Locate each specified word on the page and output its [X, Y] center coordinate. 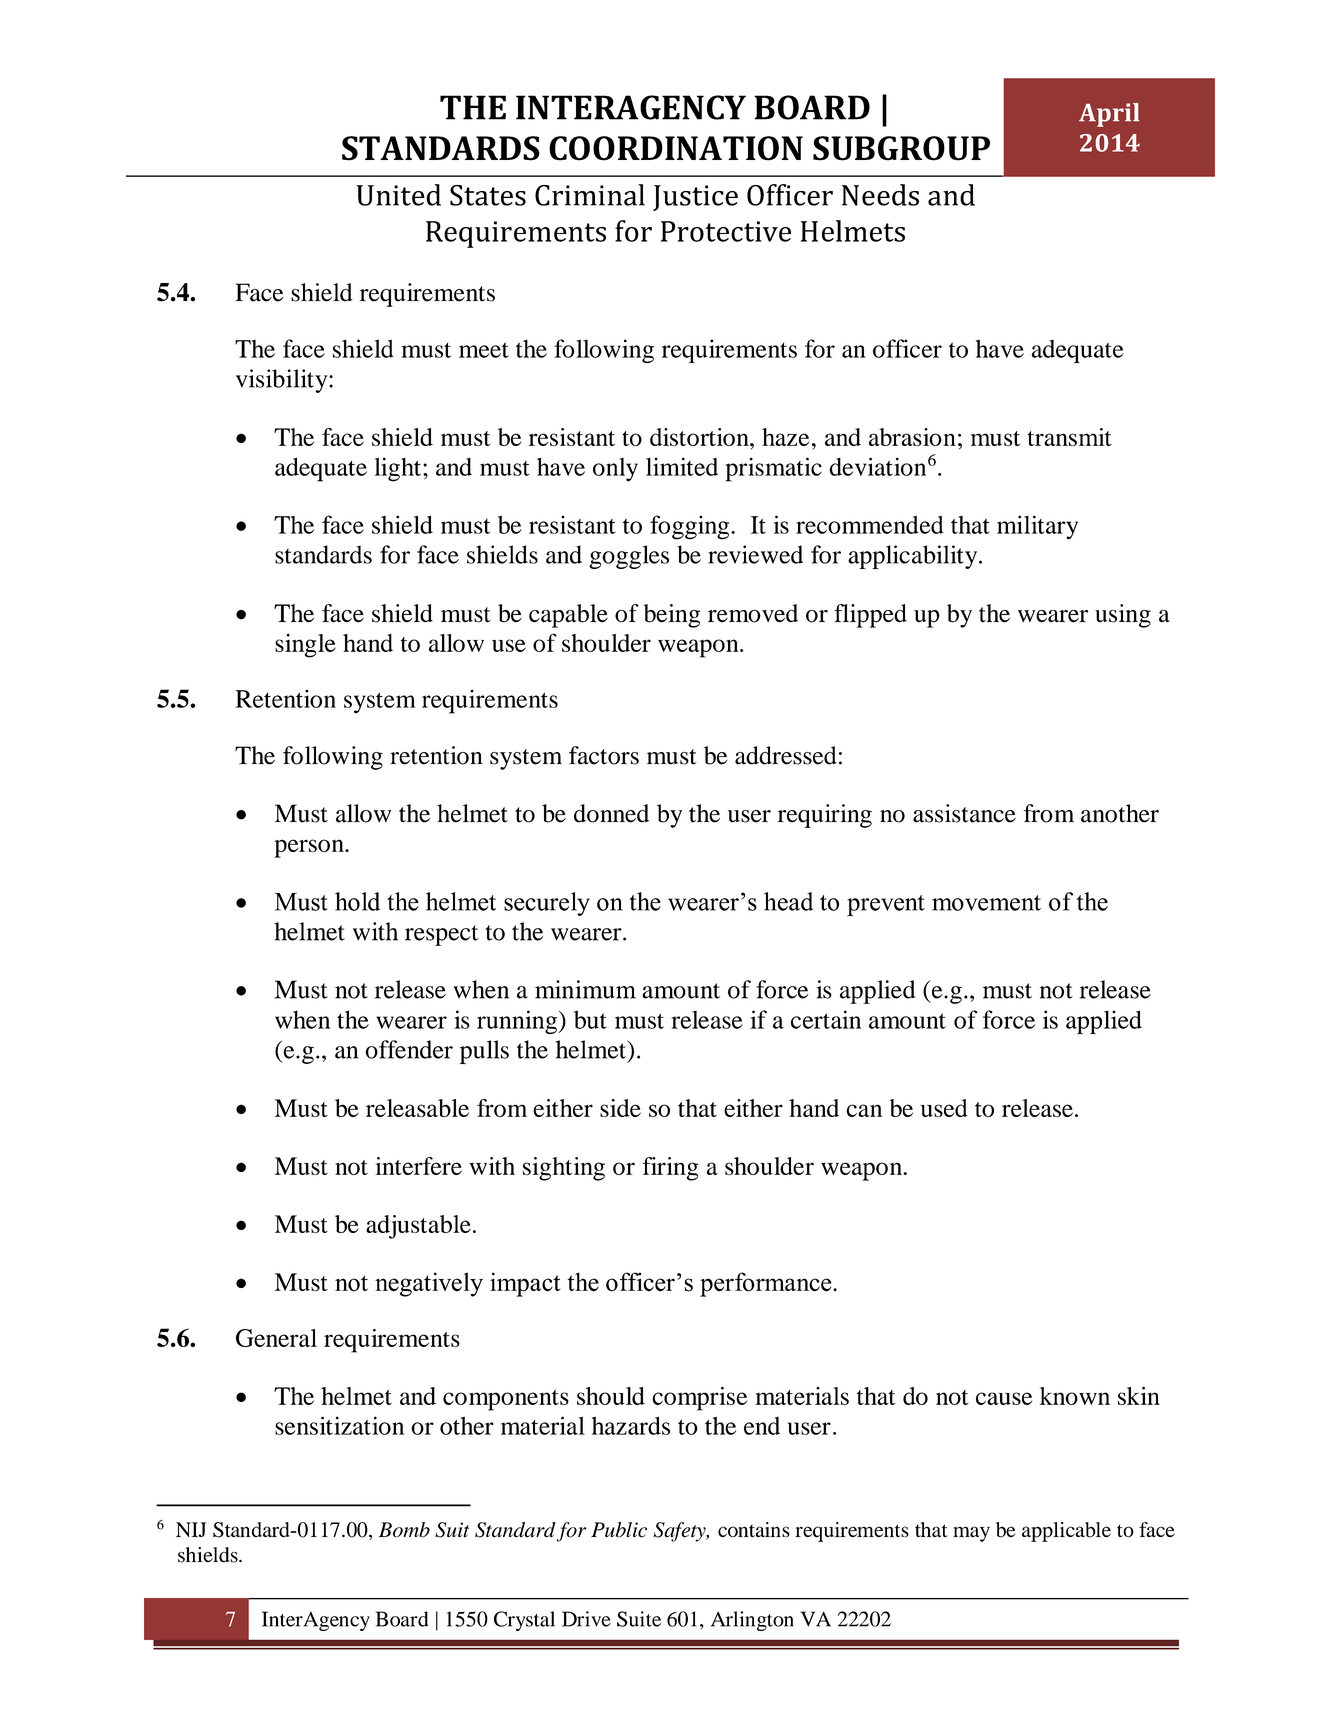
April [1109, 115]
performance [767, 1284]
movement [986, 903]
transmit [1069, 437]
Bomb [404, 1530]
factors [604, 755]
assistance [964, 813]
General [276, 1338]
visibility [283, 381]
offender [409, 1049]
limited [682, 466]
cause [1004, 1398]
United [399, 195]
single [305, 646]
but [590, 1019]
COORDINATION [676, 148]
